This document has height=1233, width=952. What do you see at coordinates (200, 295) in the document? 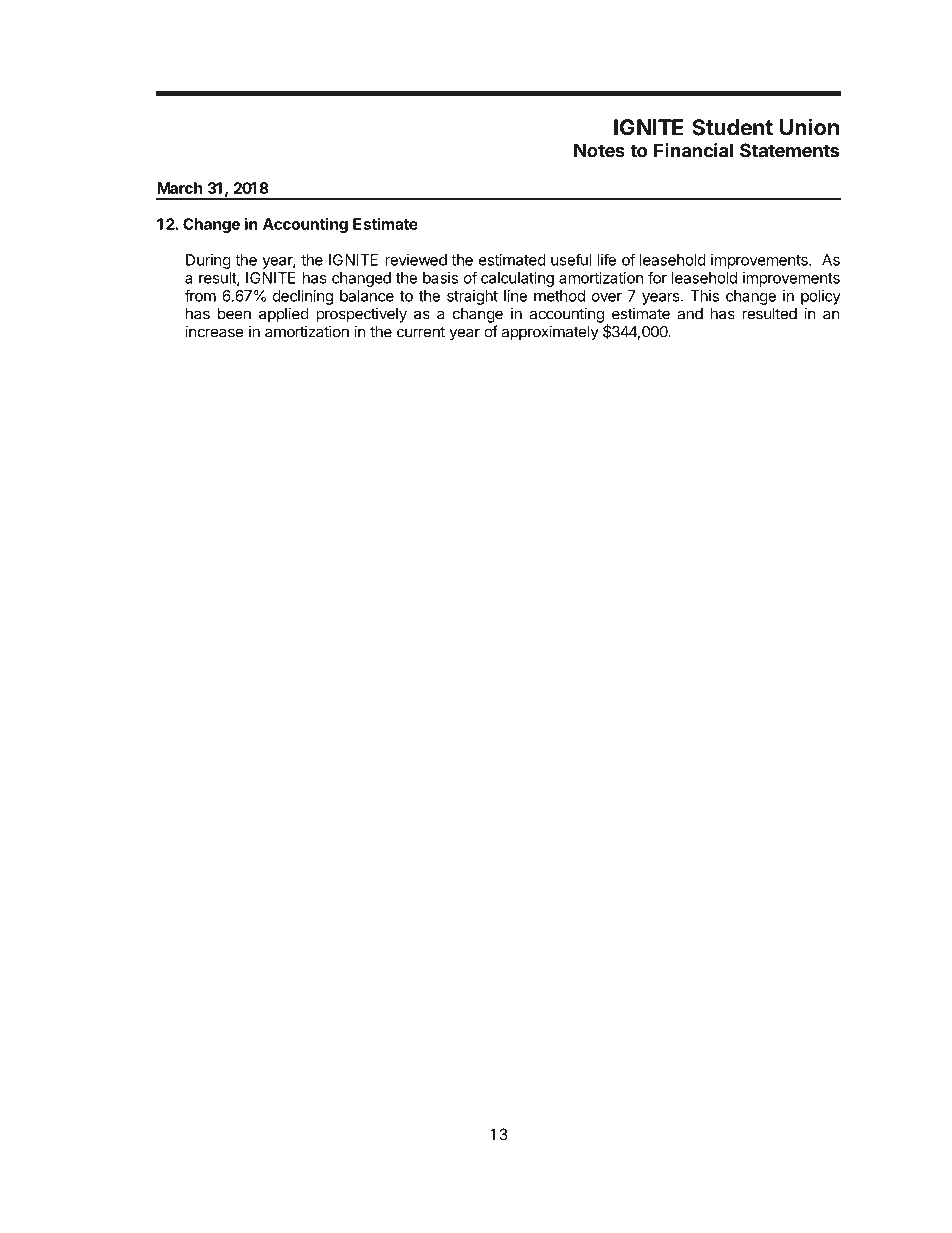
I see `from` at bounding box center [200, 295].
